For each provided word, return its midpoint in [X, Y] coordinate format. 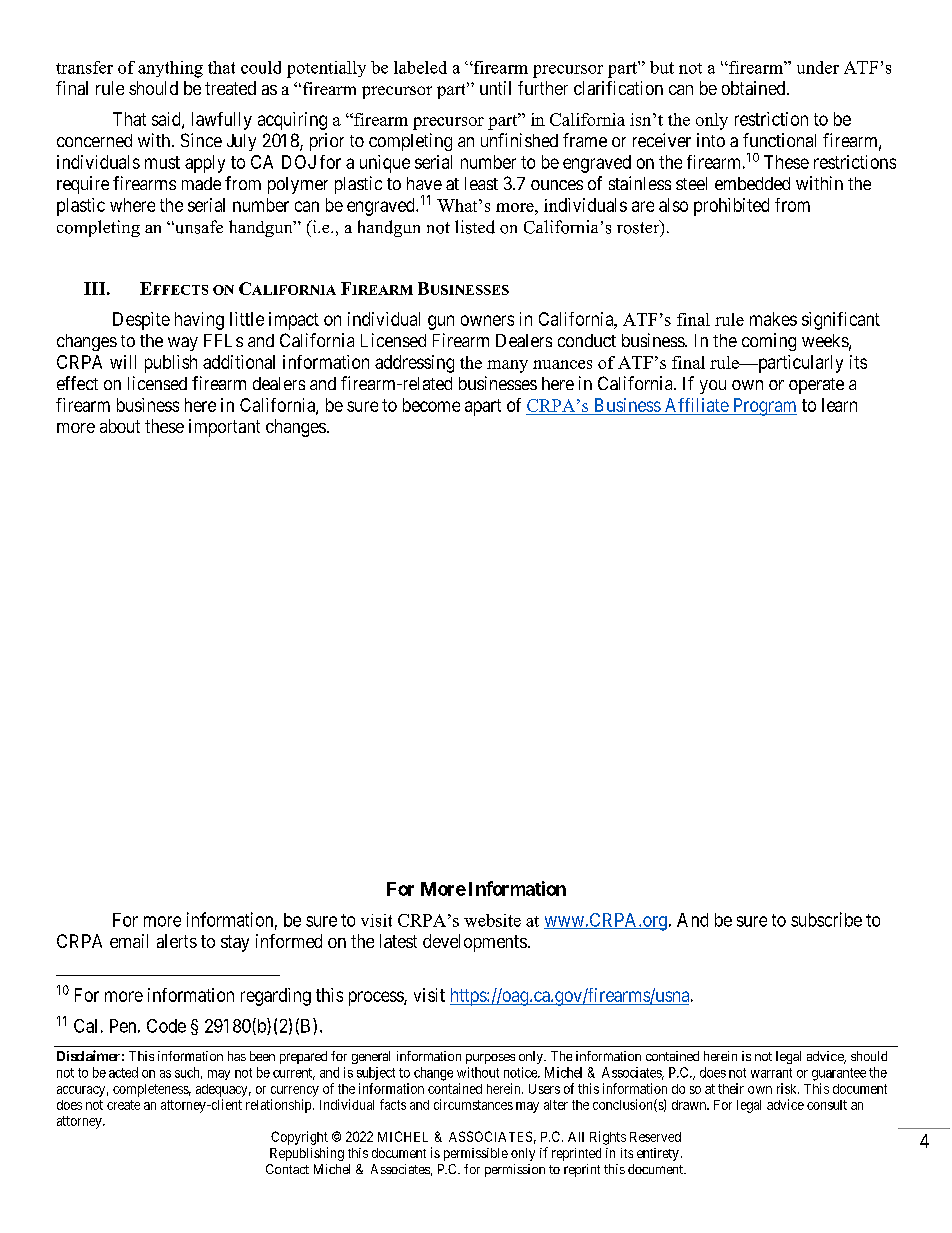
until [495, 88]
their [731, 1088]
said [167, 120]
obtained [755, 88]
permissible [476, 1154]
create [123, 1105]
